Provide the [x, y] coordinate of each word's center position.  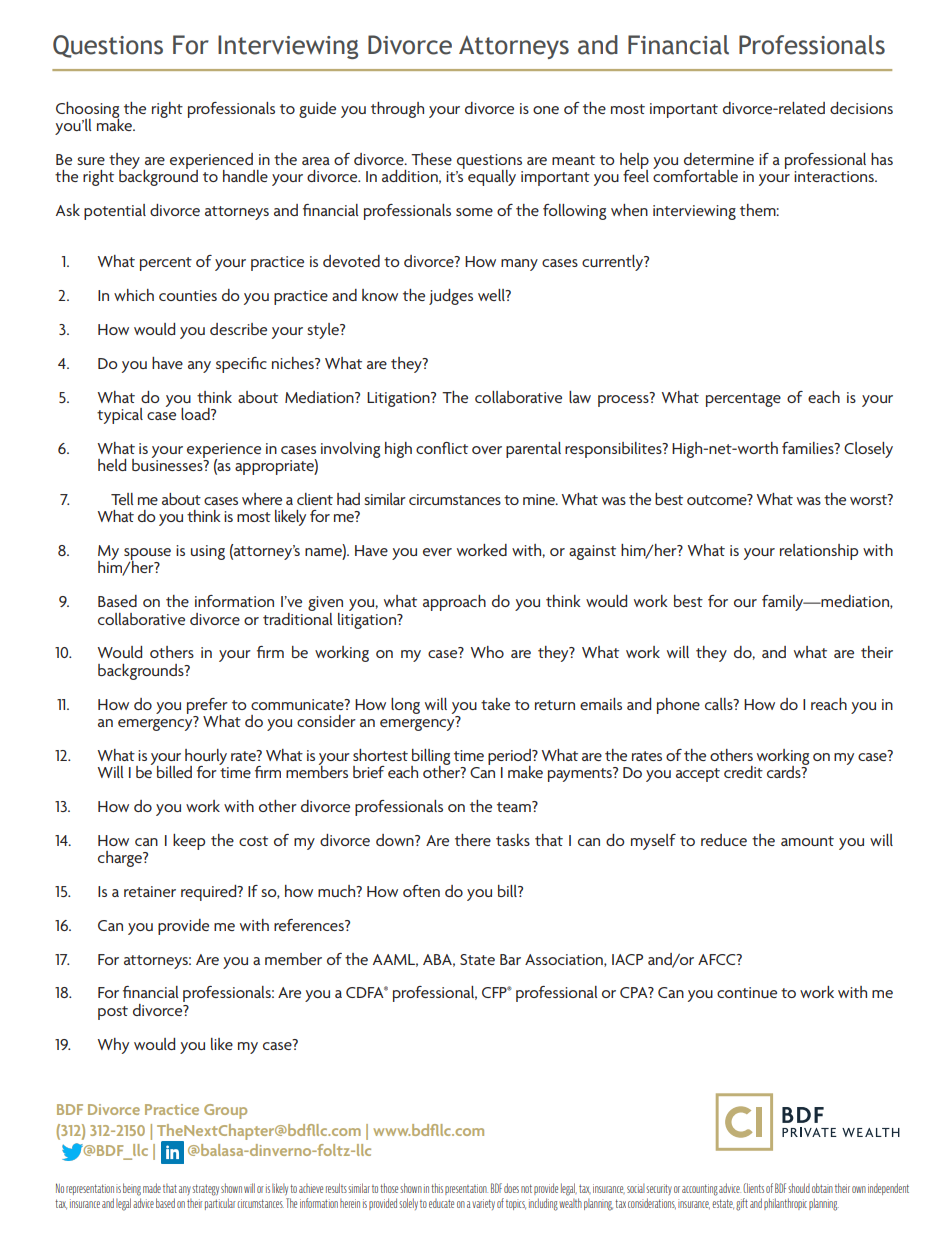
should [799, 1188]
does [511, 1188]
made [152, 1188]
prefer [207, 707]
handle [245, 176]
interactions [835, 176]
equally [492, 178]
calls [720, 704]
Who [487, 652]
